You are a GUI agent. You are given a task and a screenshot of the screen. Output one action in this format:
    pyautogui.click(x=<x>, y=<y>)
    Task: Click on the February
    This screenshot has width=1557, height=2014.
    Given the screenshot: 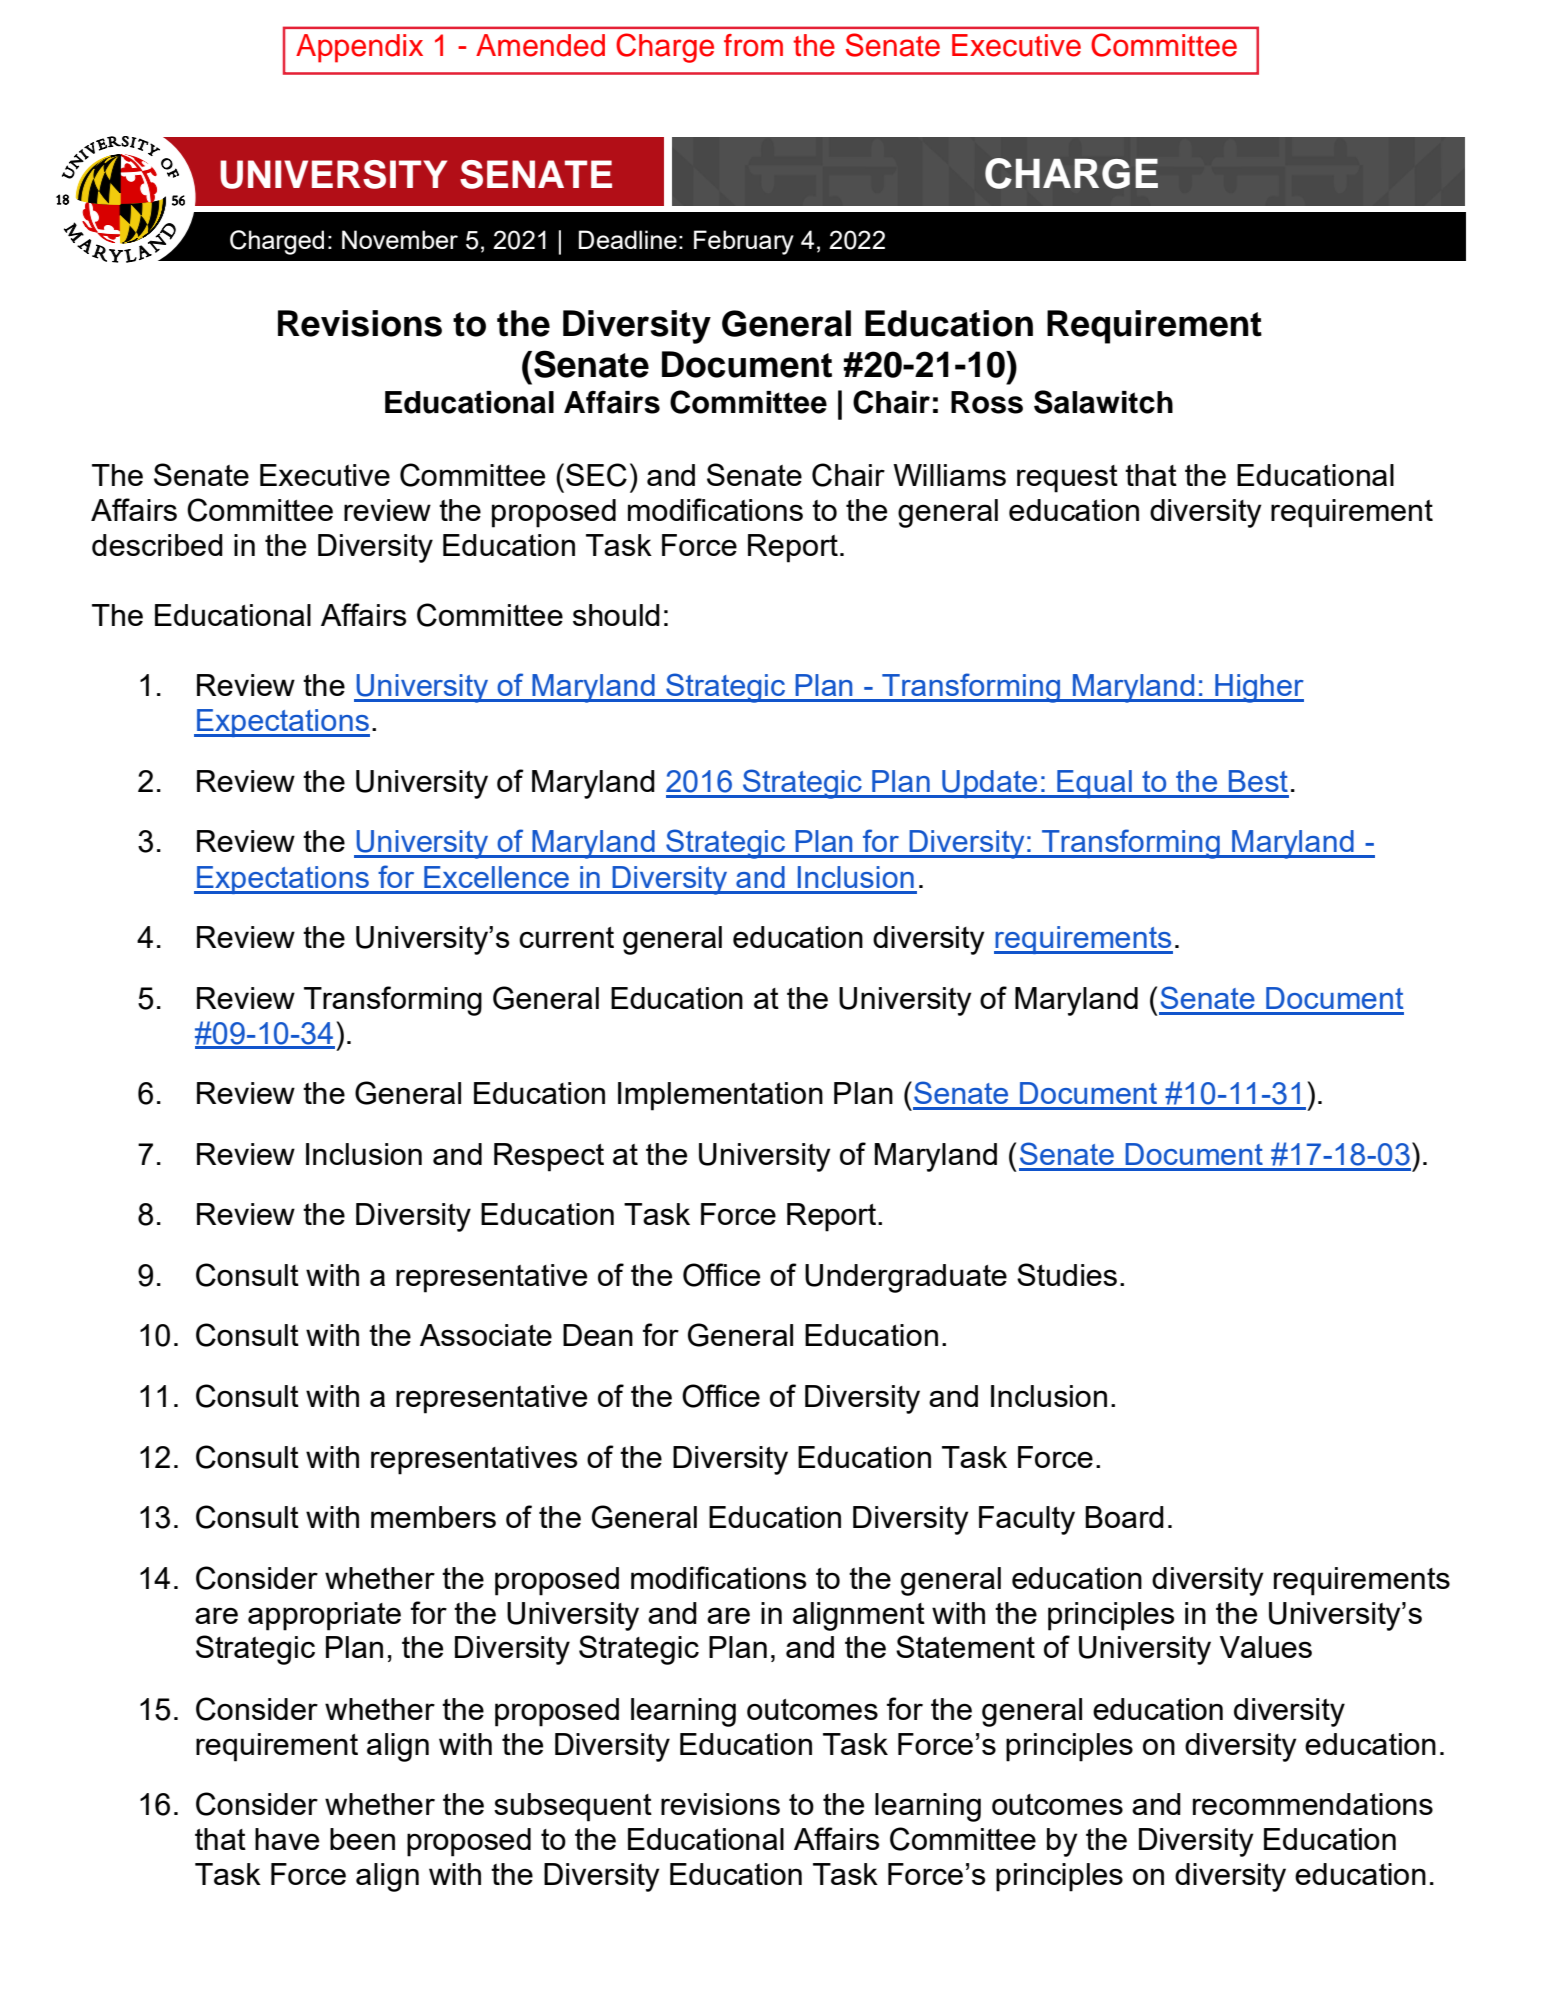 What is the action you would take?
    pyautogui.click(x=744, y=242)
